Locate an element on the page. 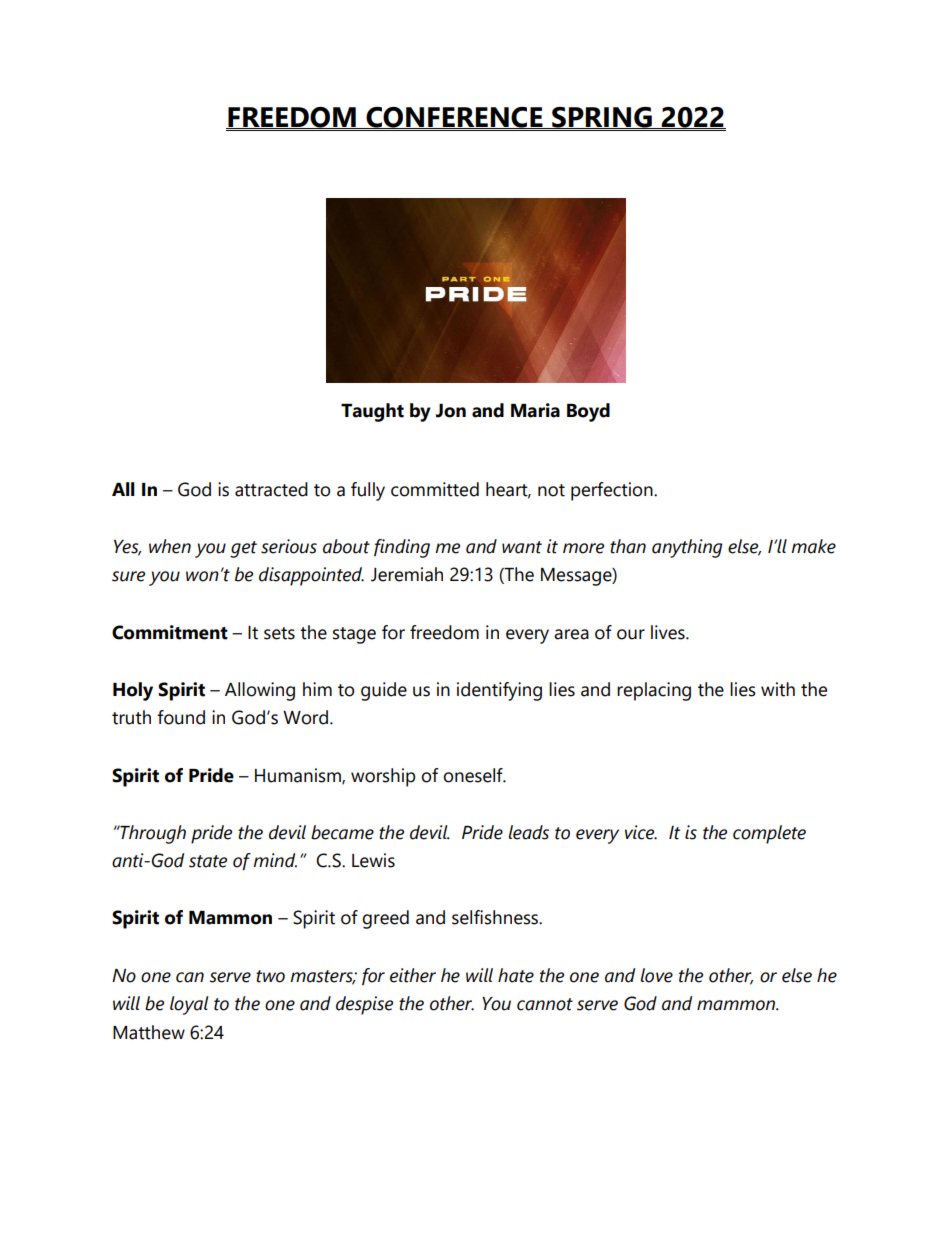  Boyd is located at coordinates (588, 412).
